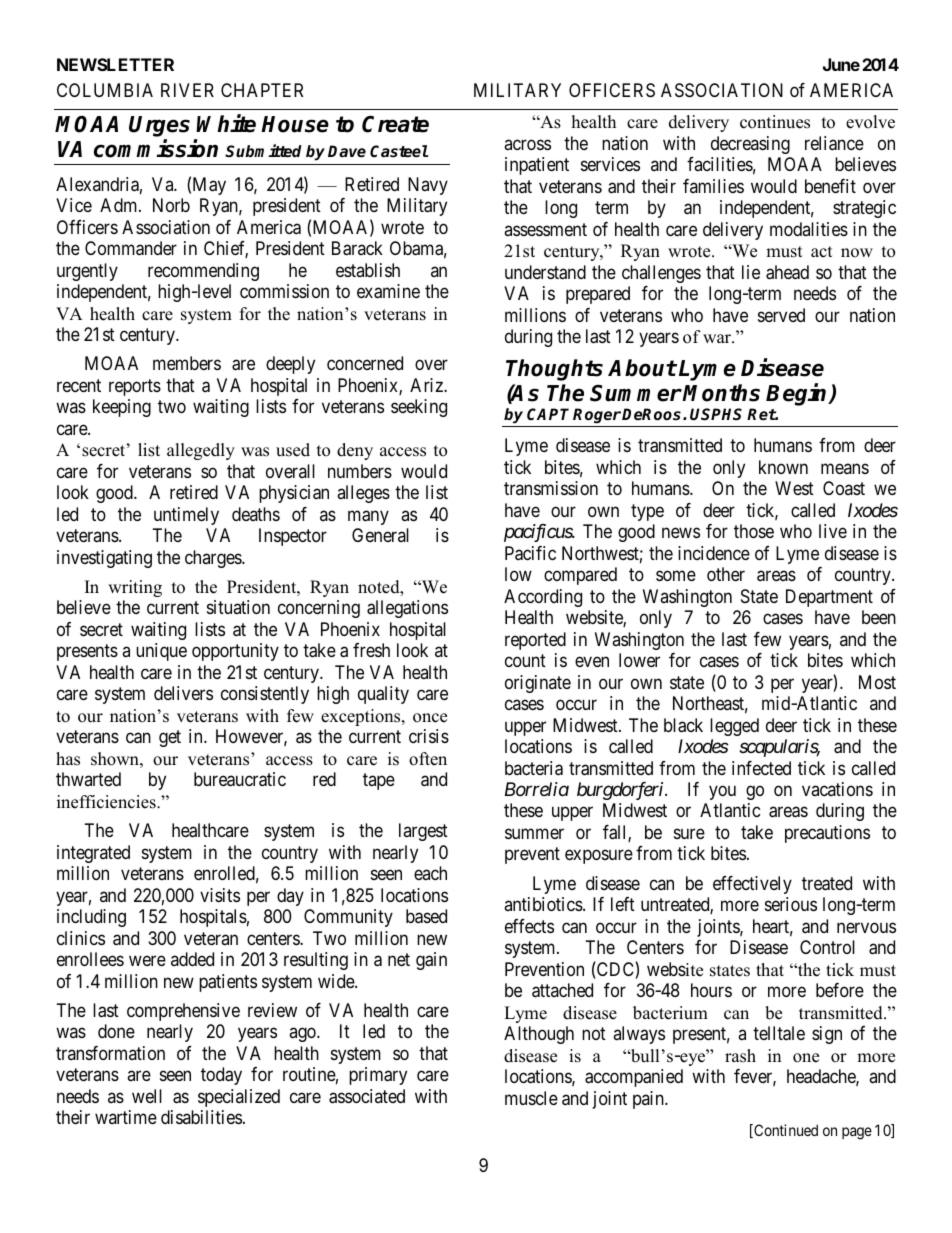 This screenshot has width=952, height=1233. What do you see at coordinates (93, 854) in the screenshot?
I see `integrated` at bounding box center [93, 854].
